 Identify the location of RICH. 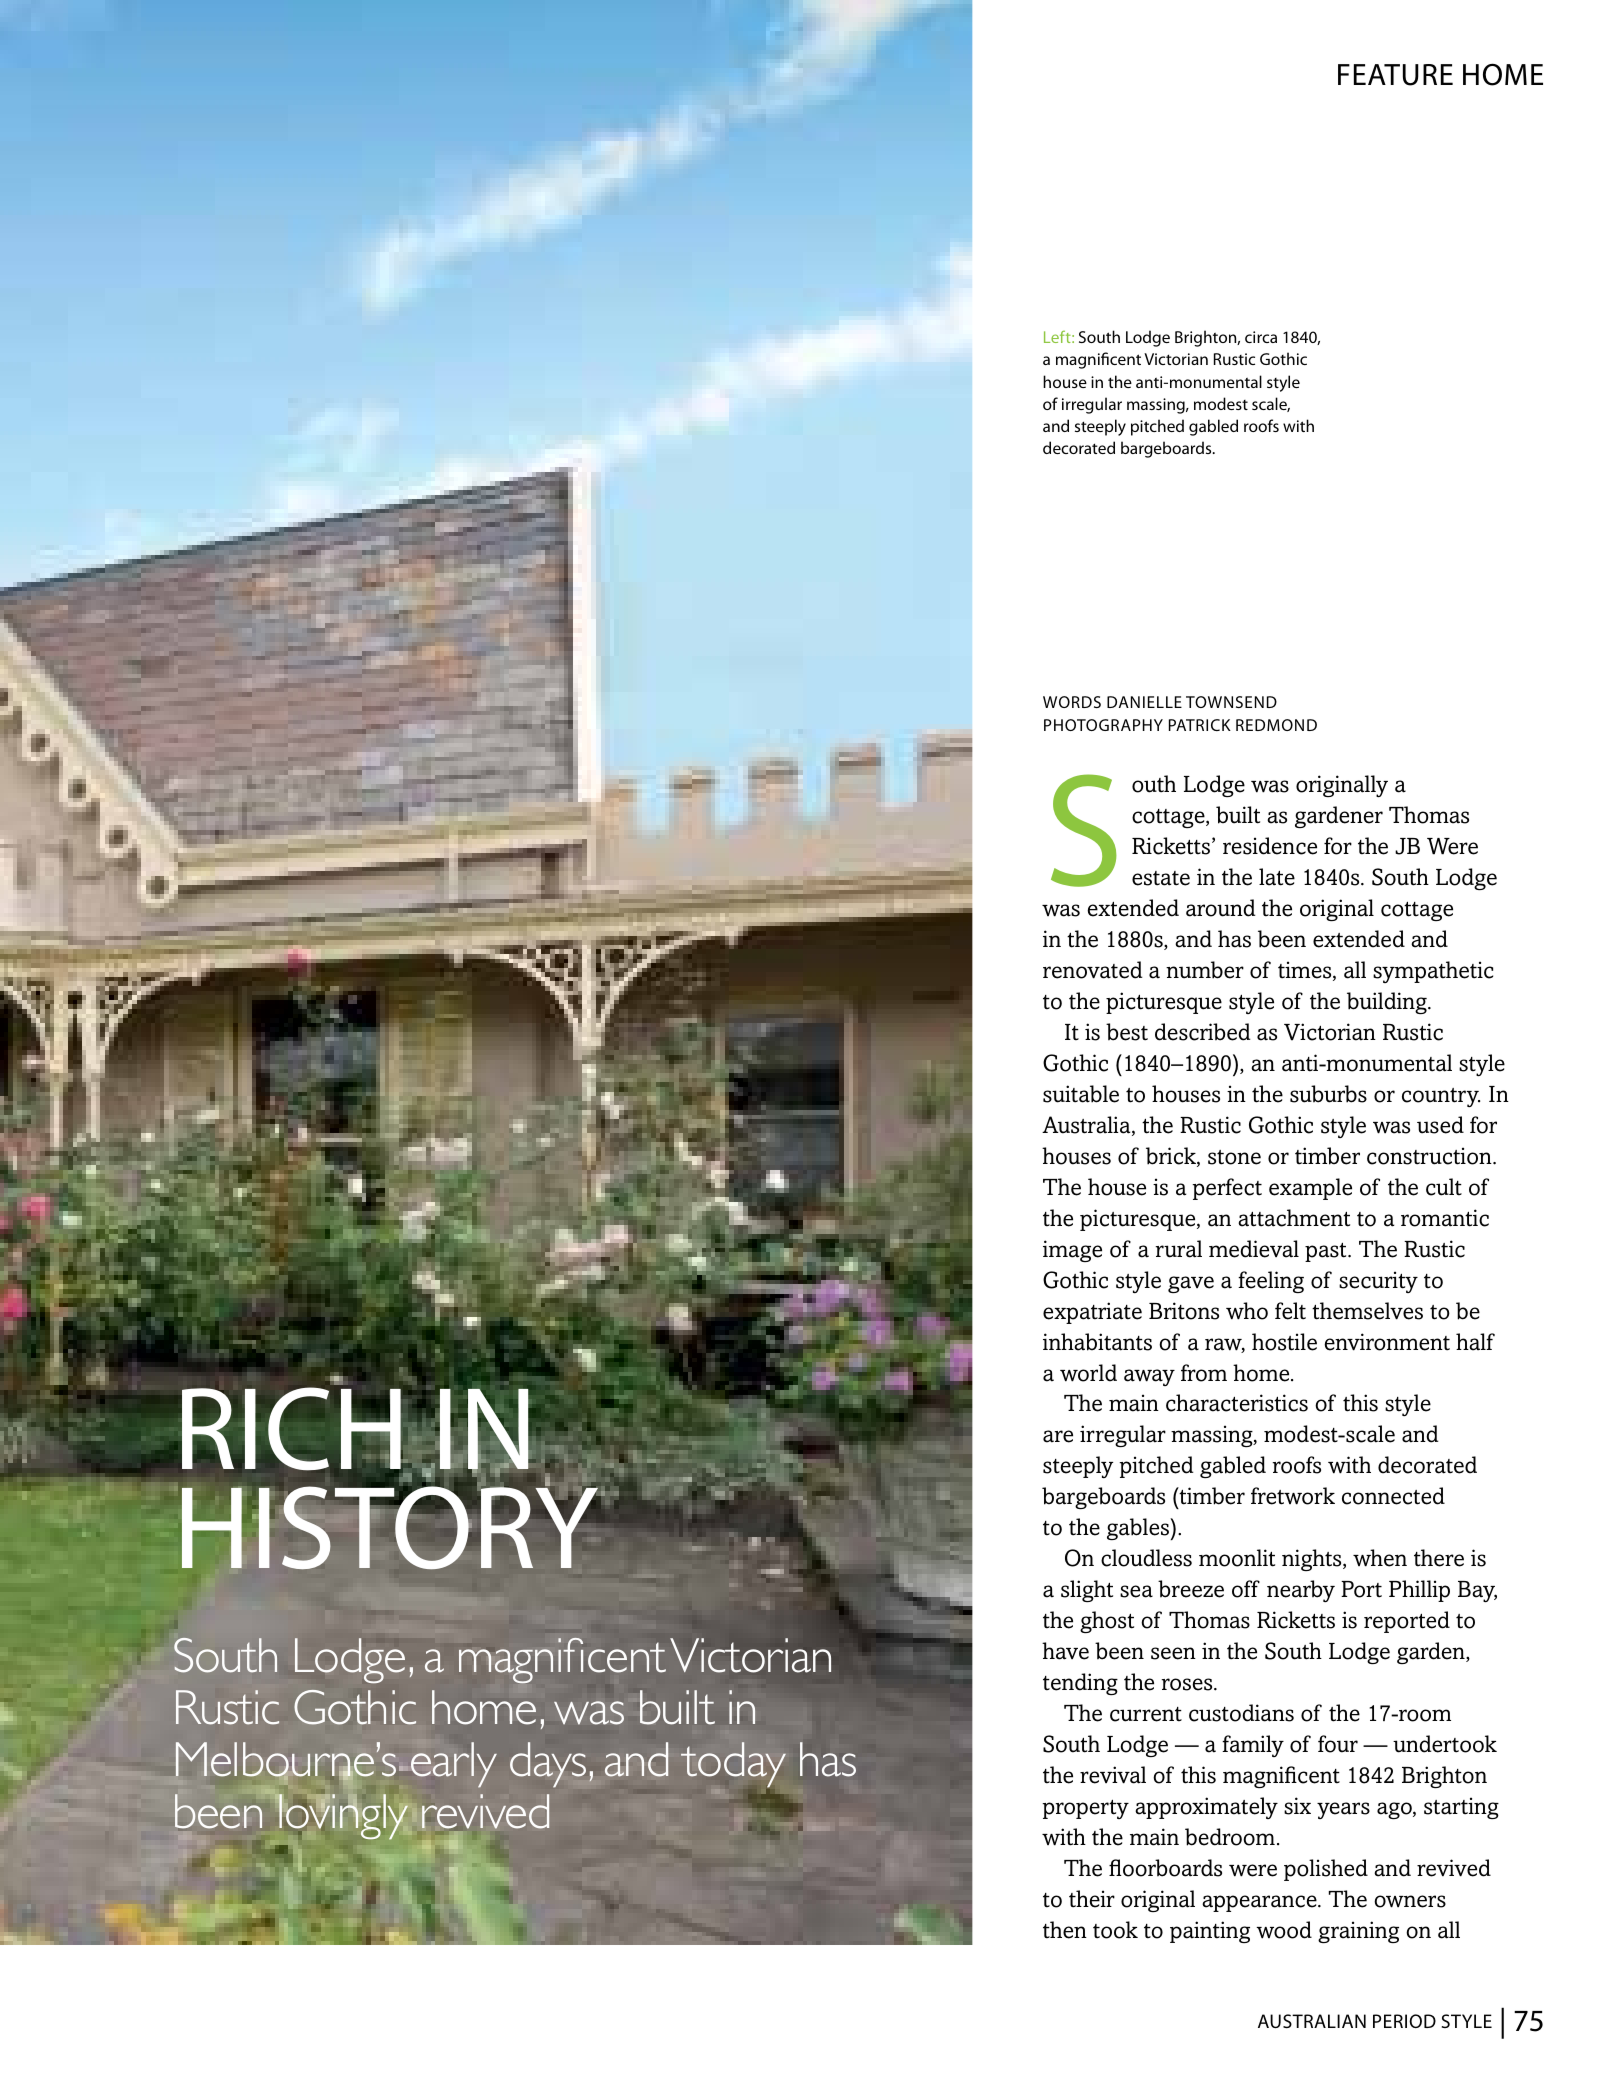
(293, 1430).
